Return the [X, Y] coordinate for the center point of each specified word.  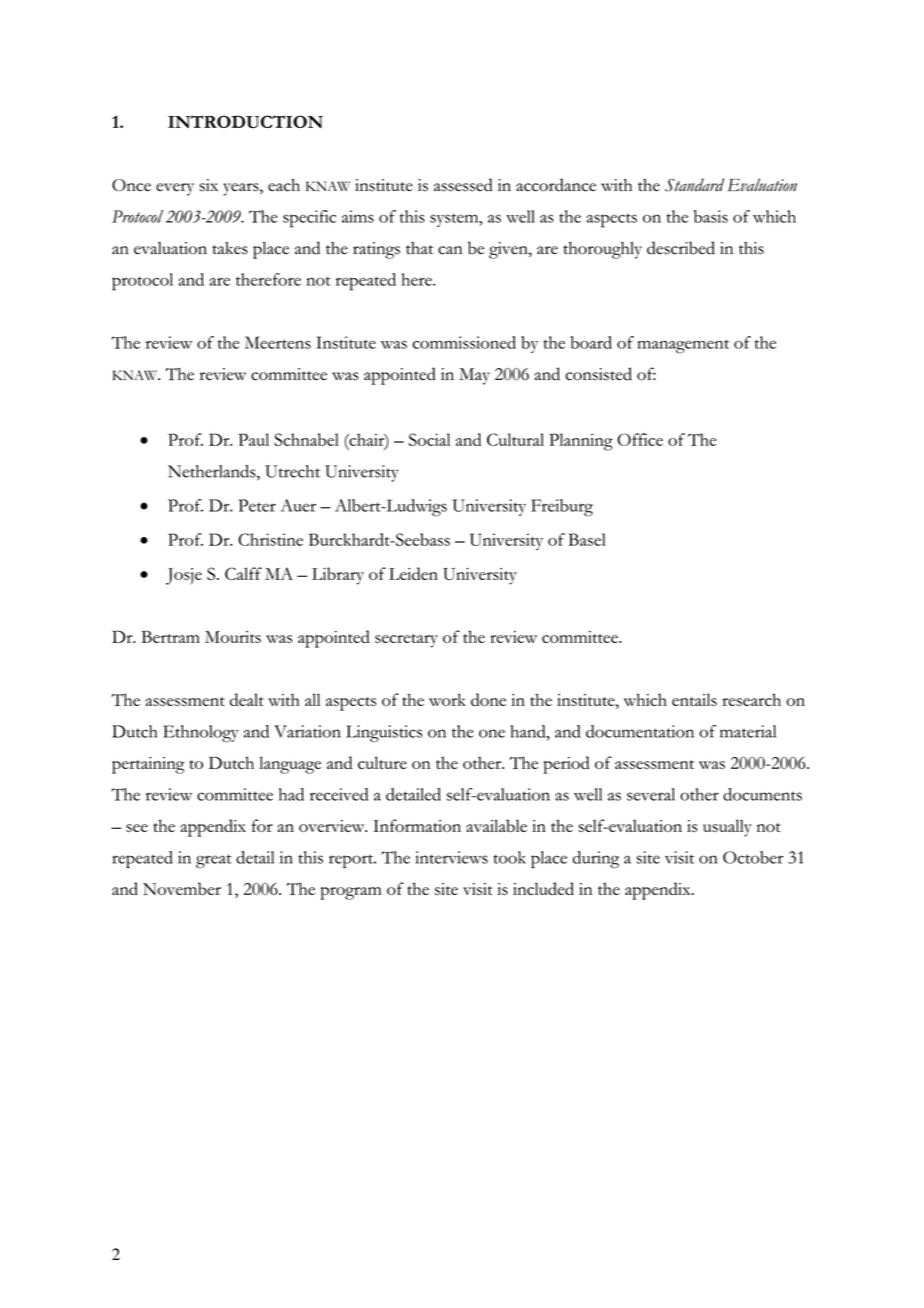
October [753, 857]
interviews [451, 857]
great [214, 861]
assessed [463, 185]
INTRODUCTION [245, 121]
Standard [694, 185]
